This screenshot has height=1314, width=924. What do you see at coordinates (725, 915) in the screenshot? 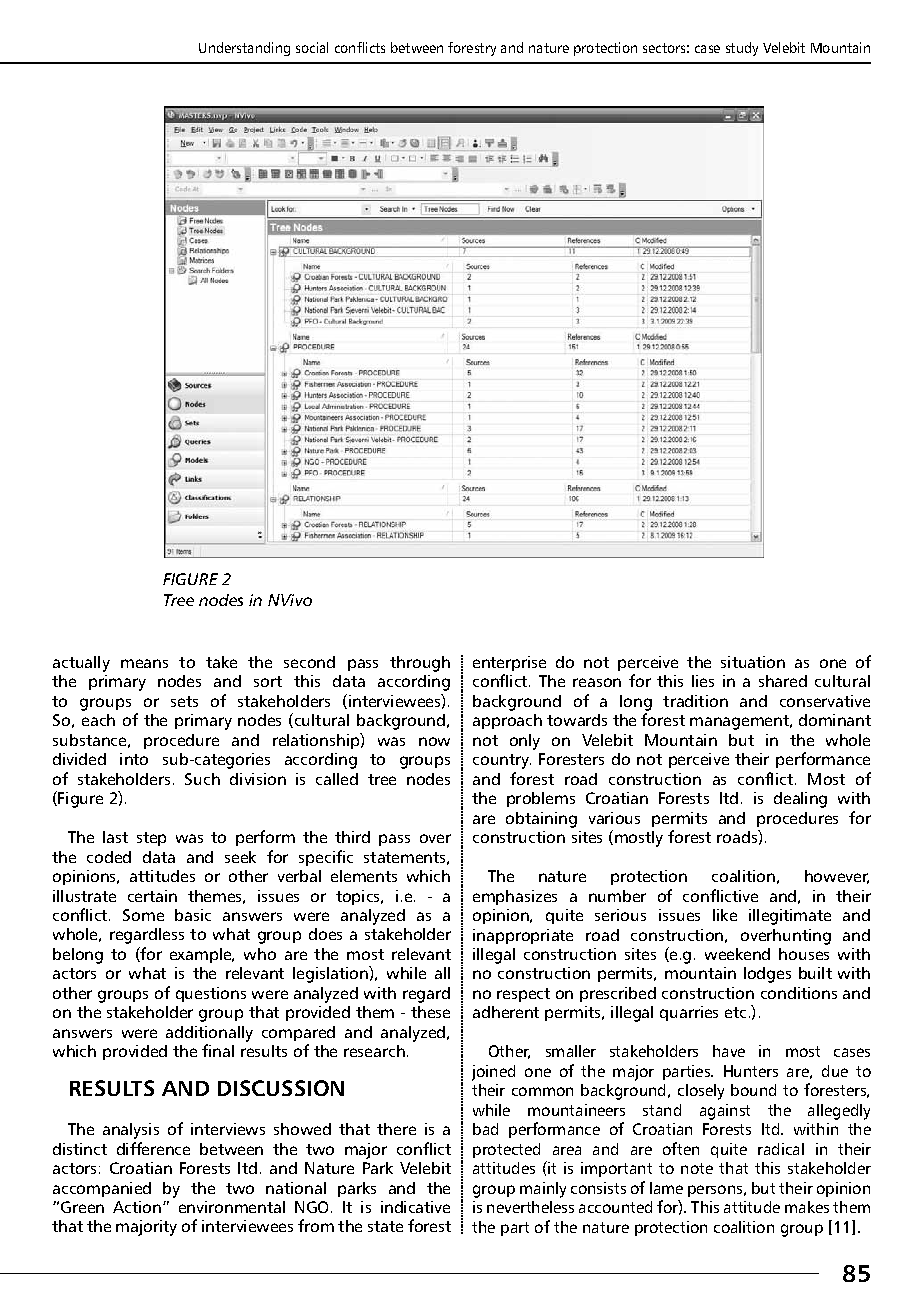
I see `like` at bounding box center [725, 915].
